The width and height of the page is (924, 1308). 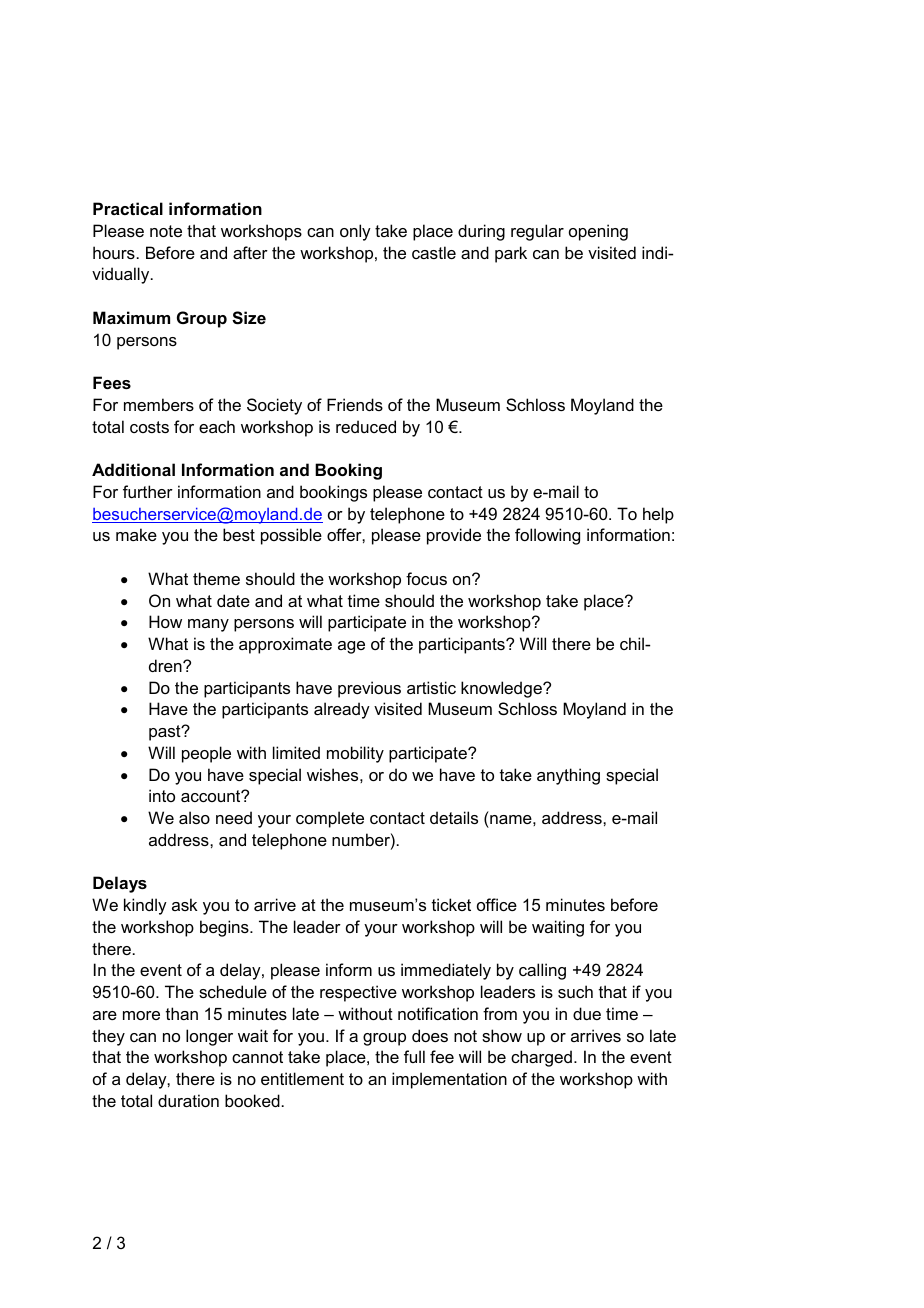 I want to click on following, so click(x=547, y=536).
